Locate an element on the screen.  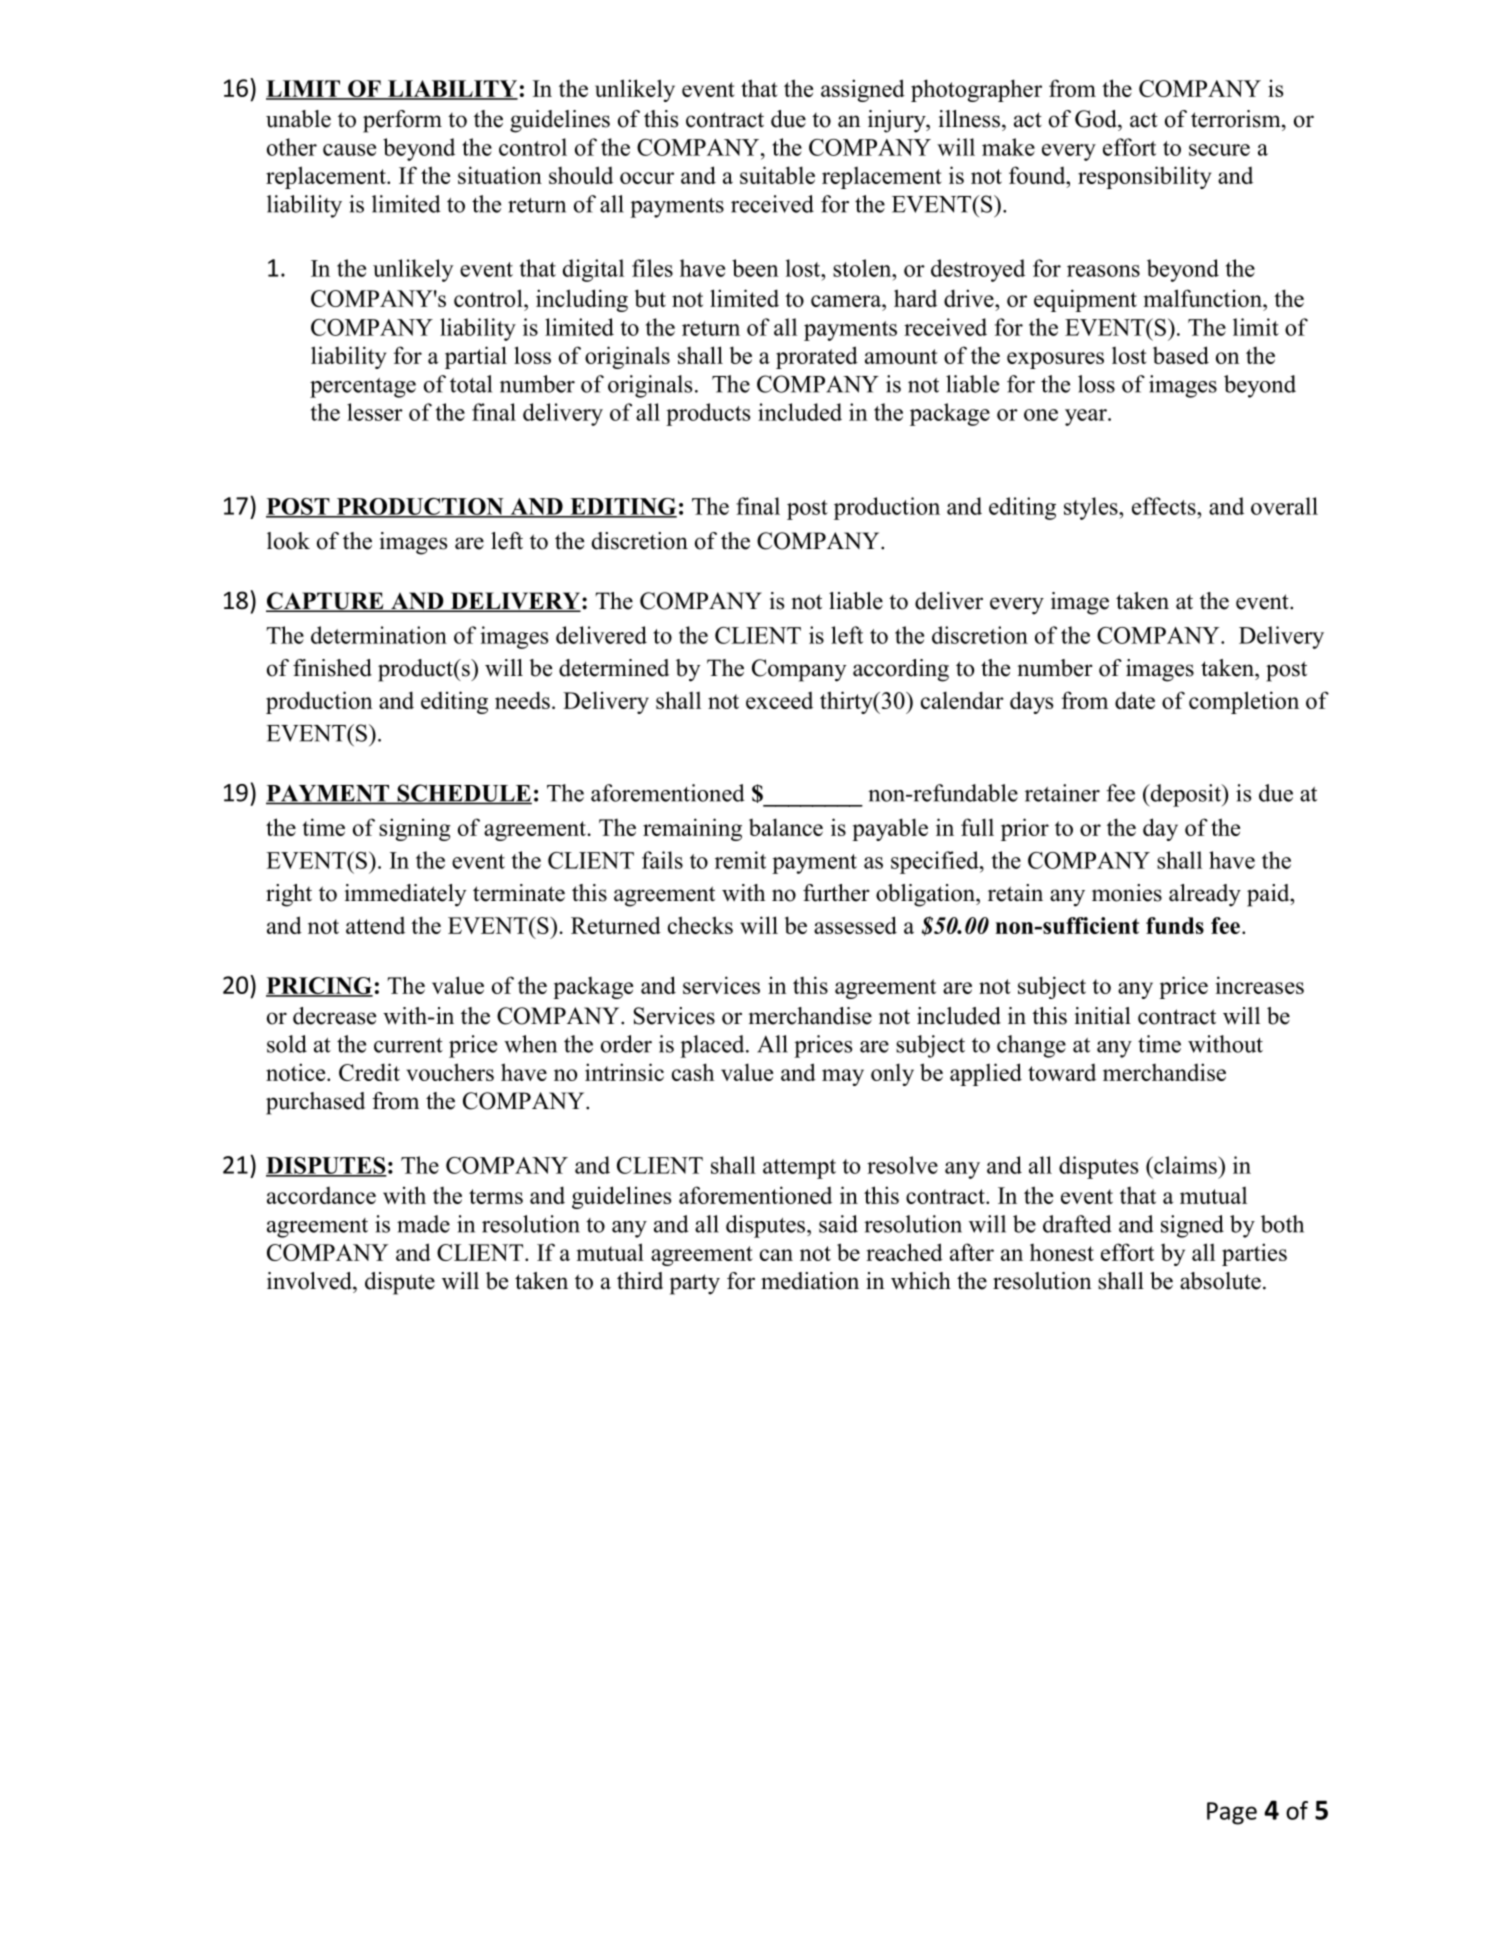
assessed is located at coordinates (855, 925).
